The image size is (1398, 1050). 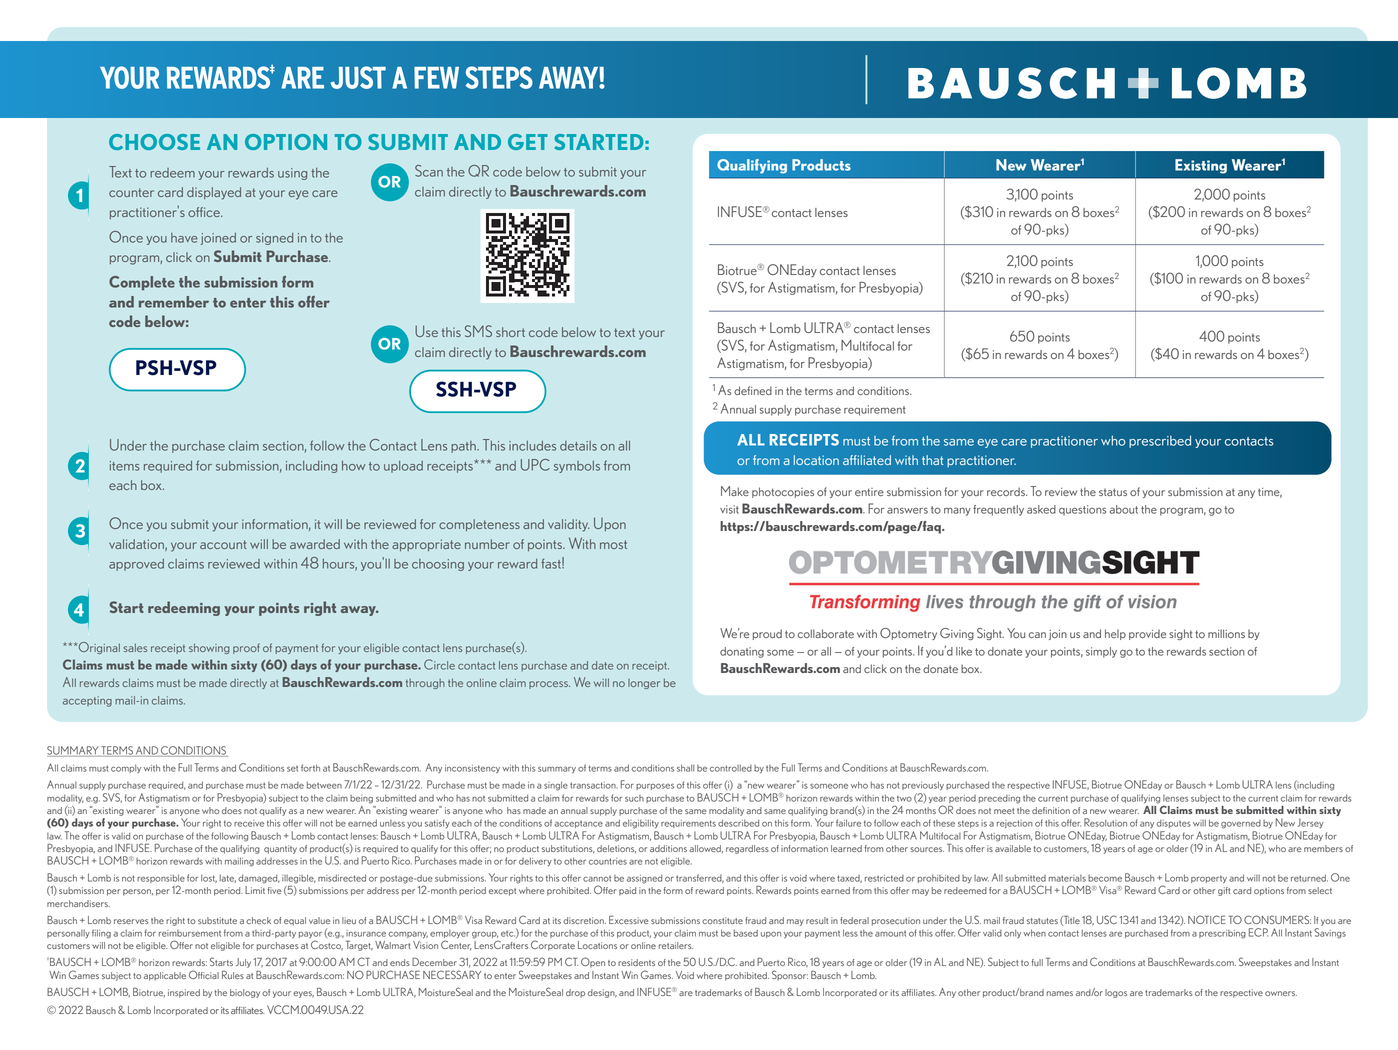 I want to click on proof, so click(x=246, y=648).
